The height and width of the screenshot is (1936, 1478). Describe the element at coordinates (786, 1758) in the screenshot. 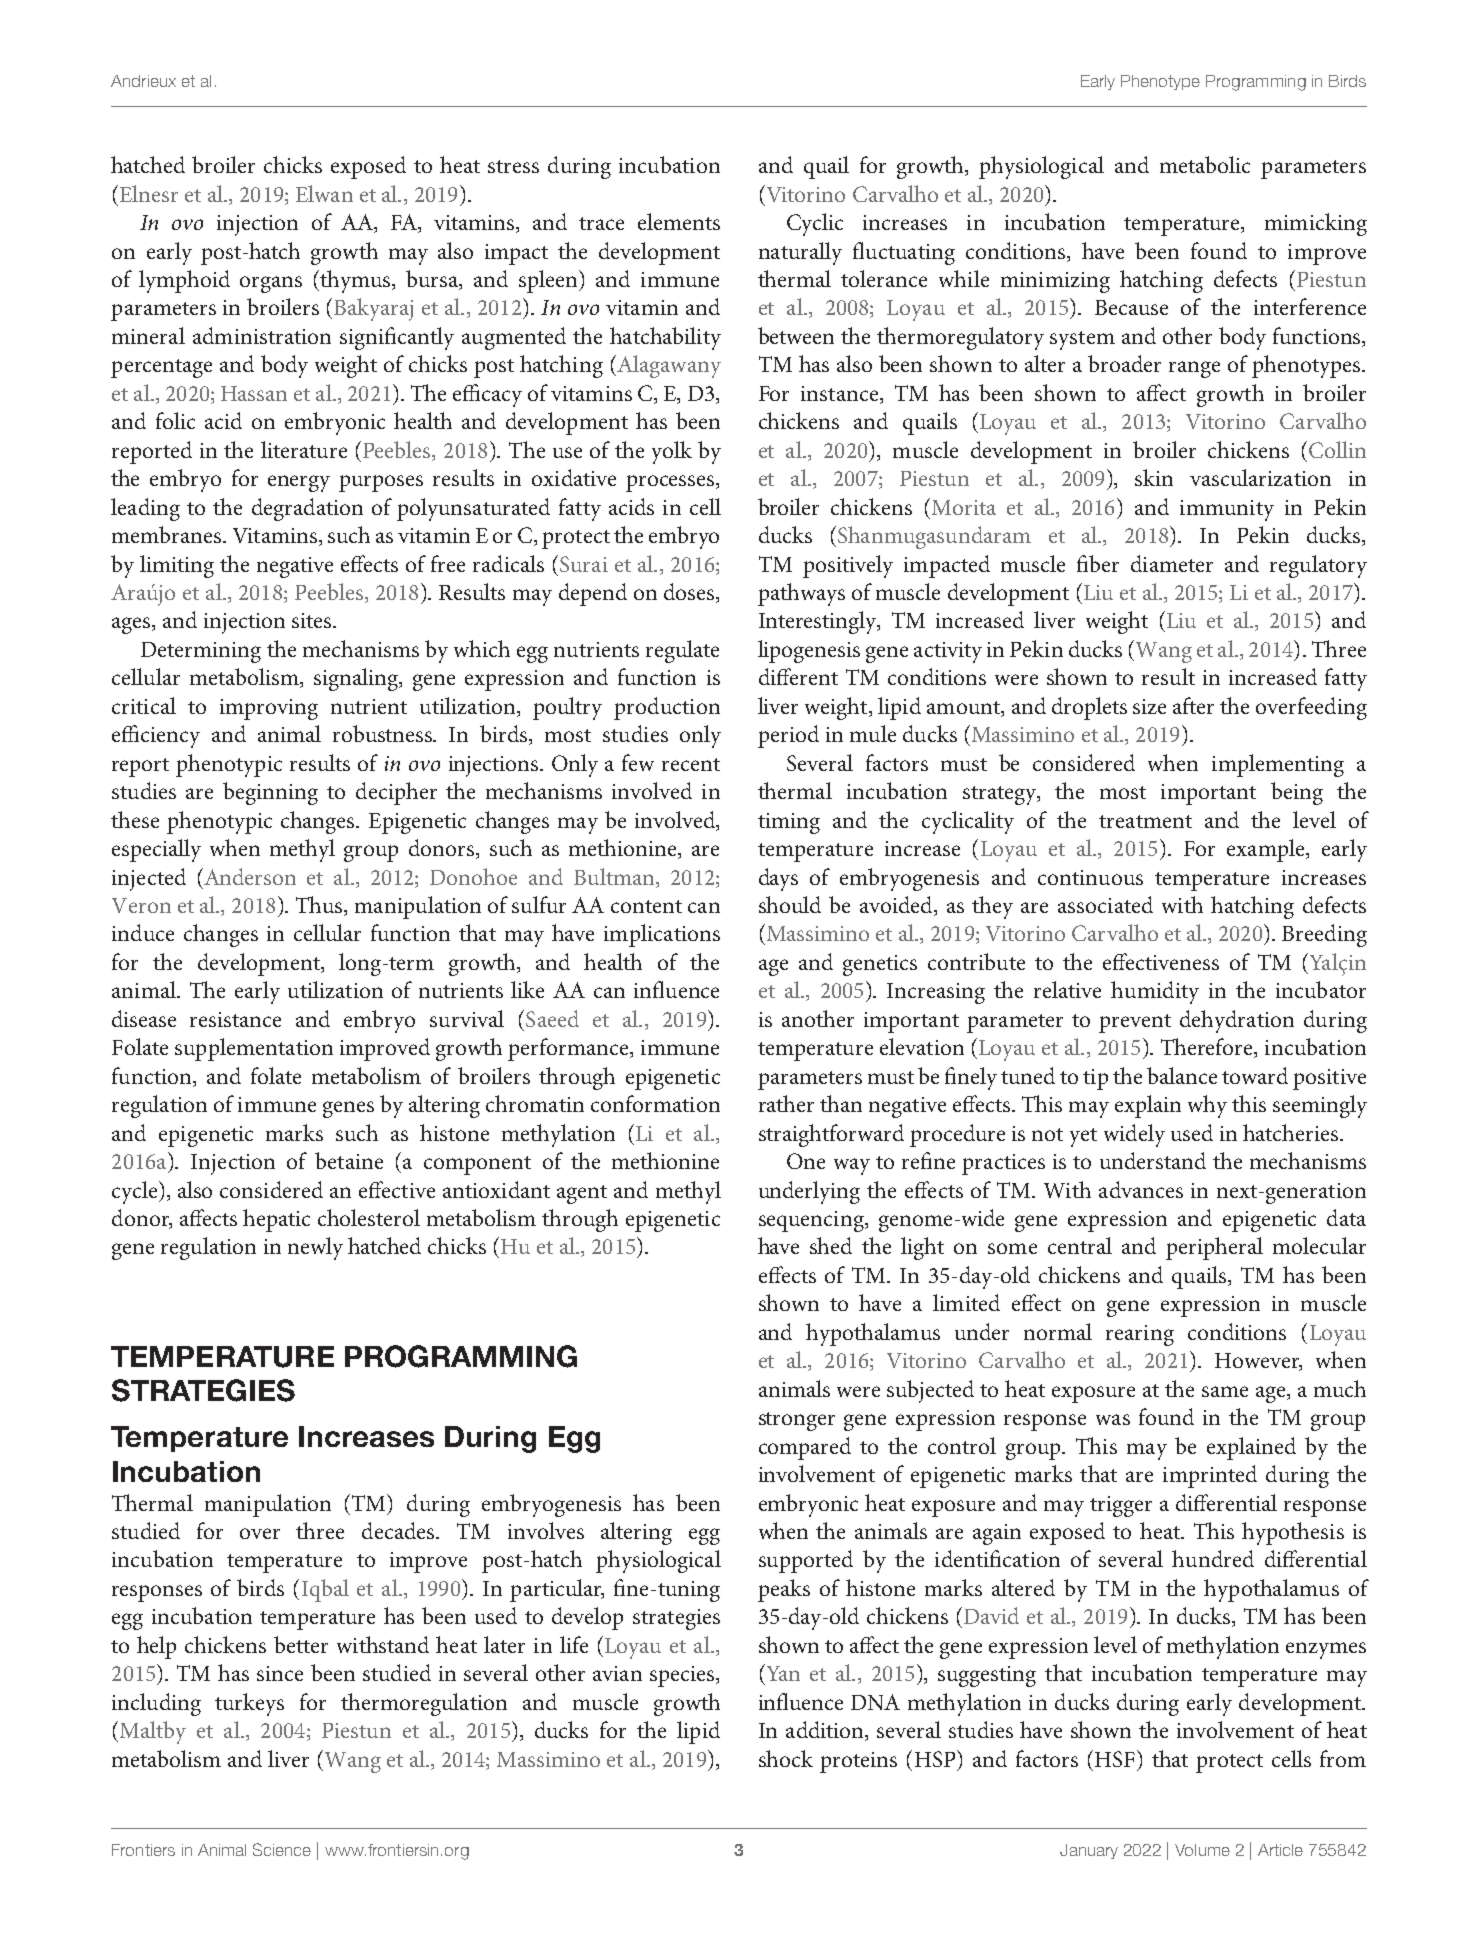

I see `shock` at that location.
